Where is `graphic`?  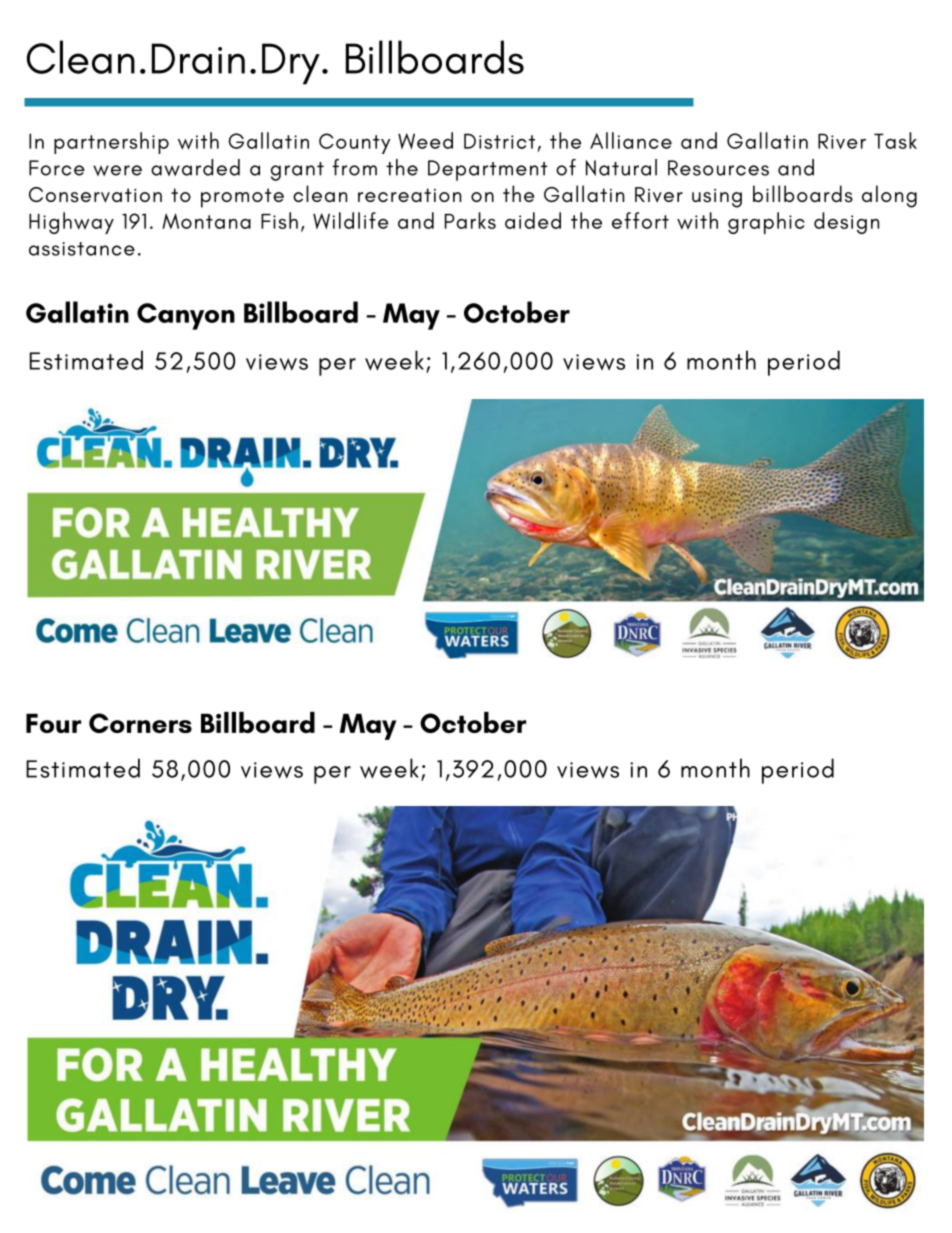
graphic is located at coordinates (766, 223).
